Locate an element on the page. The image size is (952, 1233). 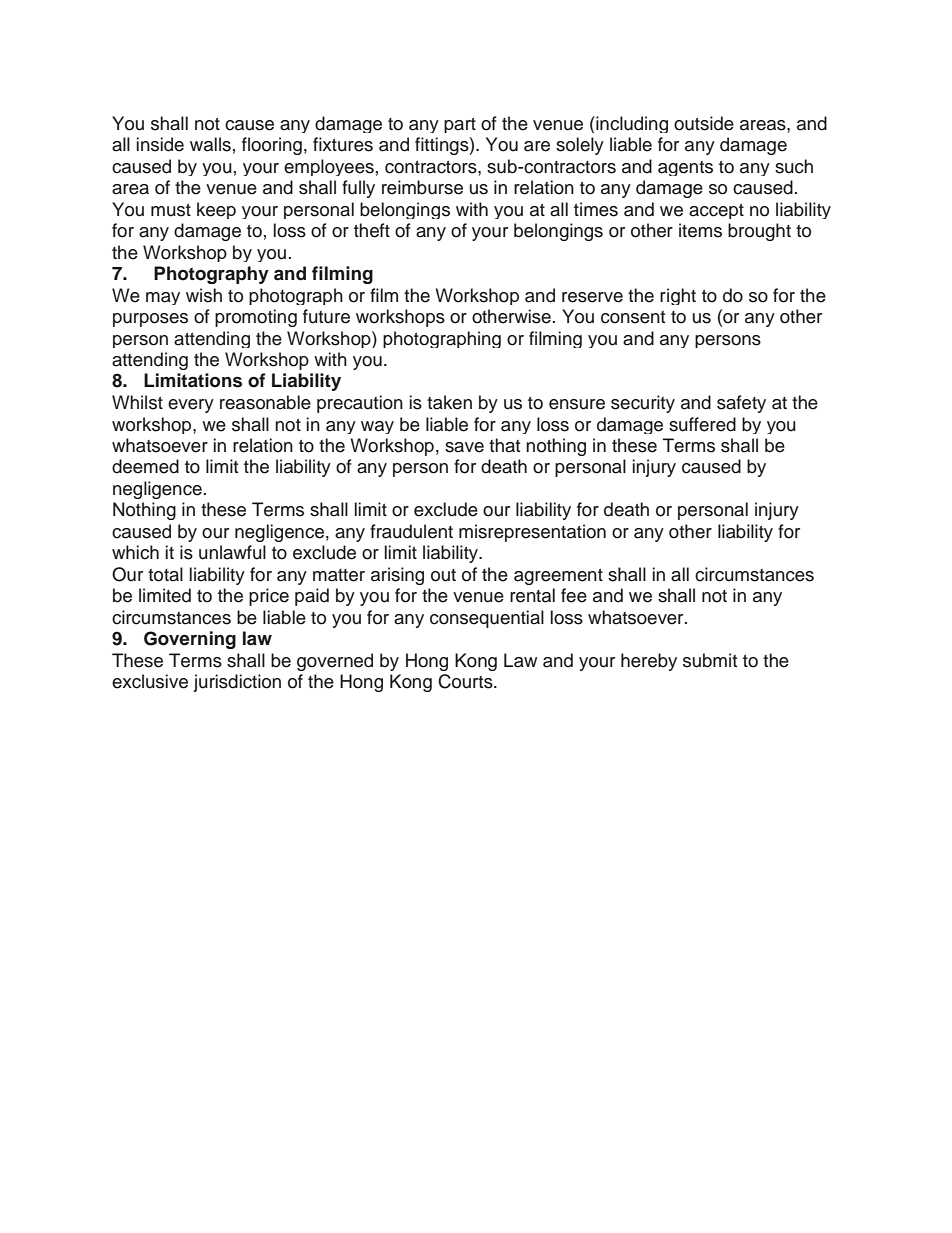
submit is located at coordinates (710, 660).
